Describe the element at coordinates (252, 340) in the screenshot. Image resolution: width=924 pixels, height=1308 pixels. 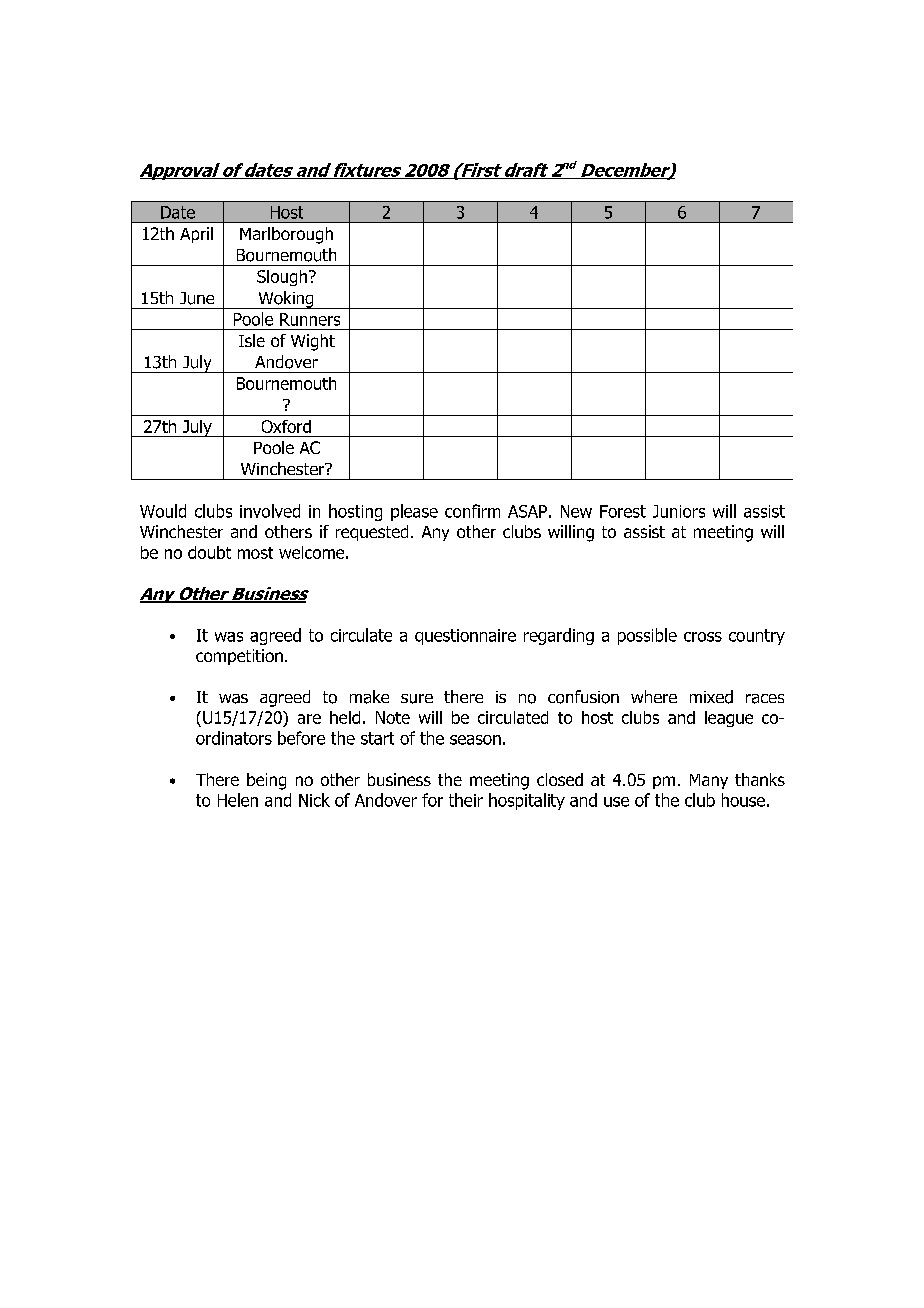
I see `Isle` at that location.
